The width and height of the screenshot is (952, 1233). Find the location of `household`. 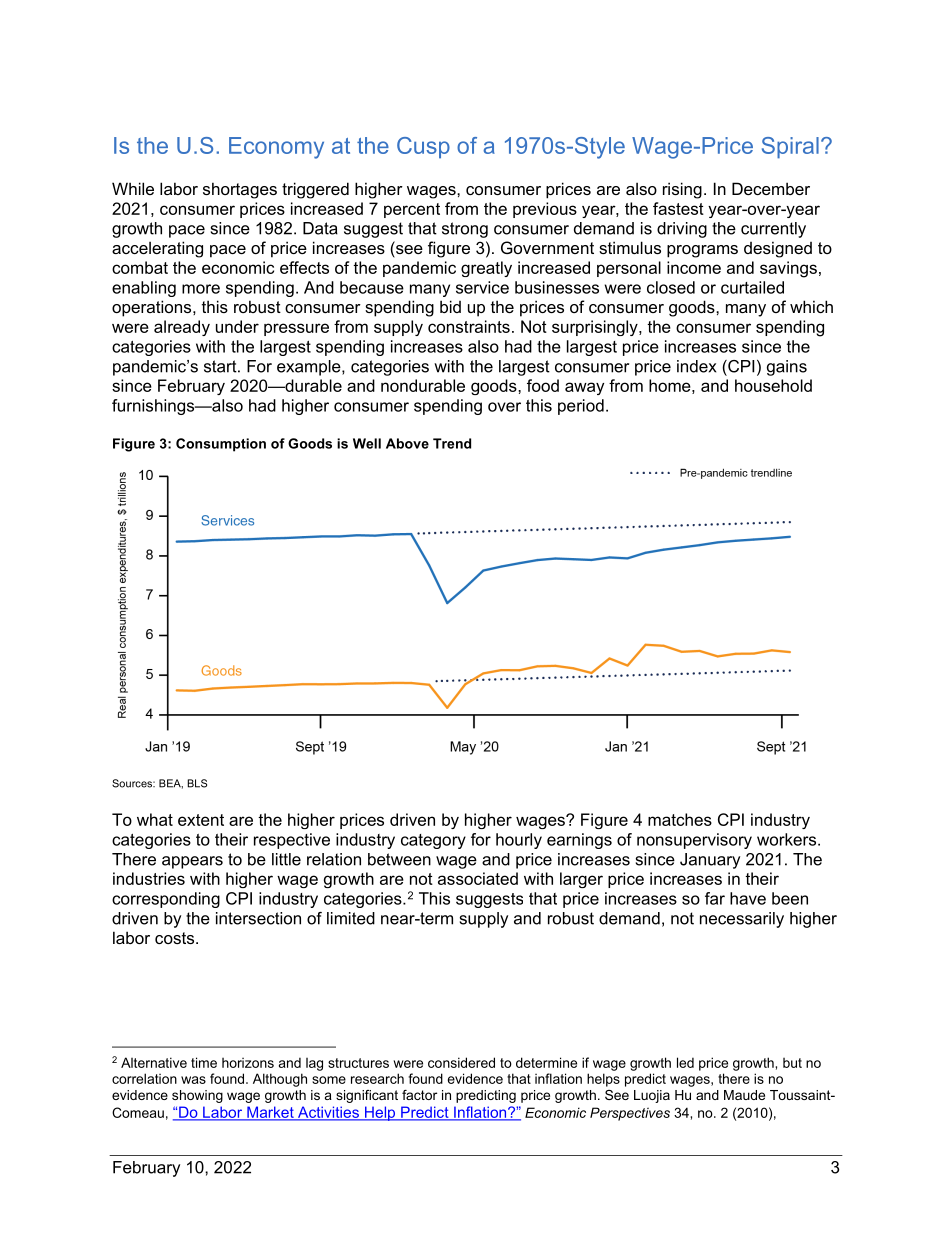

household is located at coordinates (773, 385).
